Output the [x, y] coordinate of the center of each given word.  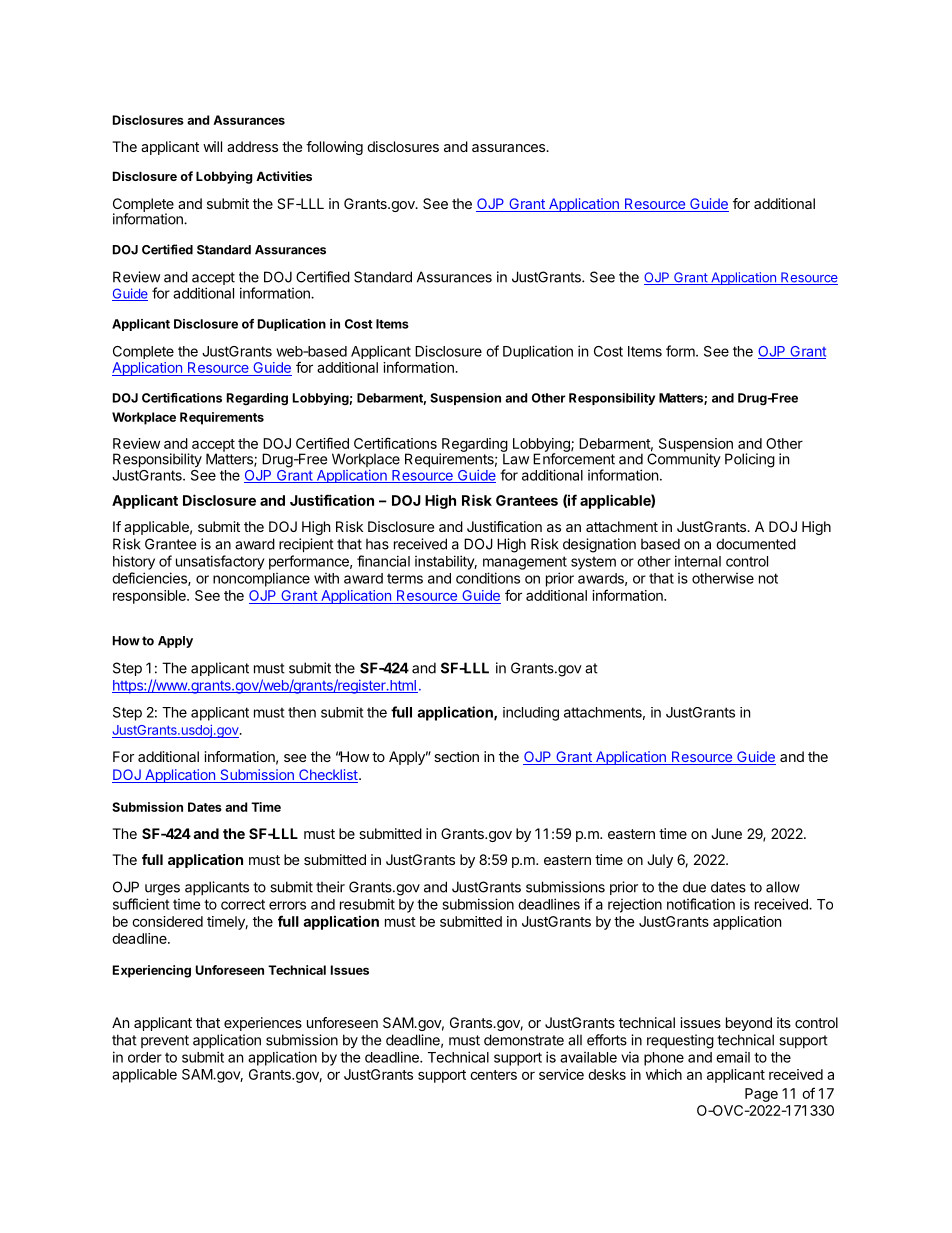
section [456, 756]
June [726, 833]
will [212, 146]
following [334, 148]
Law [515, 458]
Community [684, 459]
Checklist [327, 776]
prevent [165, 1041]
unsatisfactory [220, 562]
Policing [750, 460]
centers [493, 1075]
